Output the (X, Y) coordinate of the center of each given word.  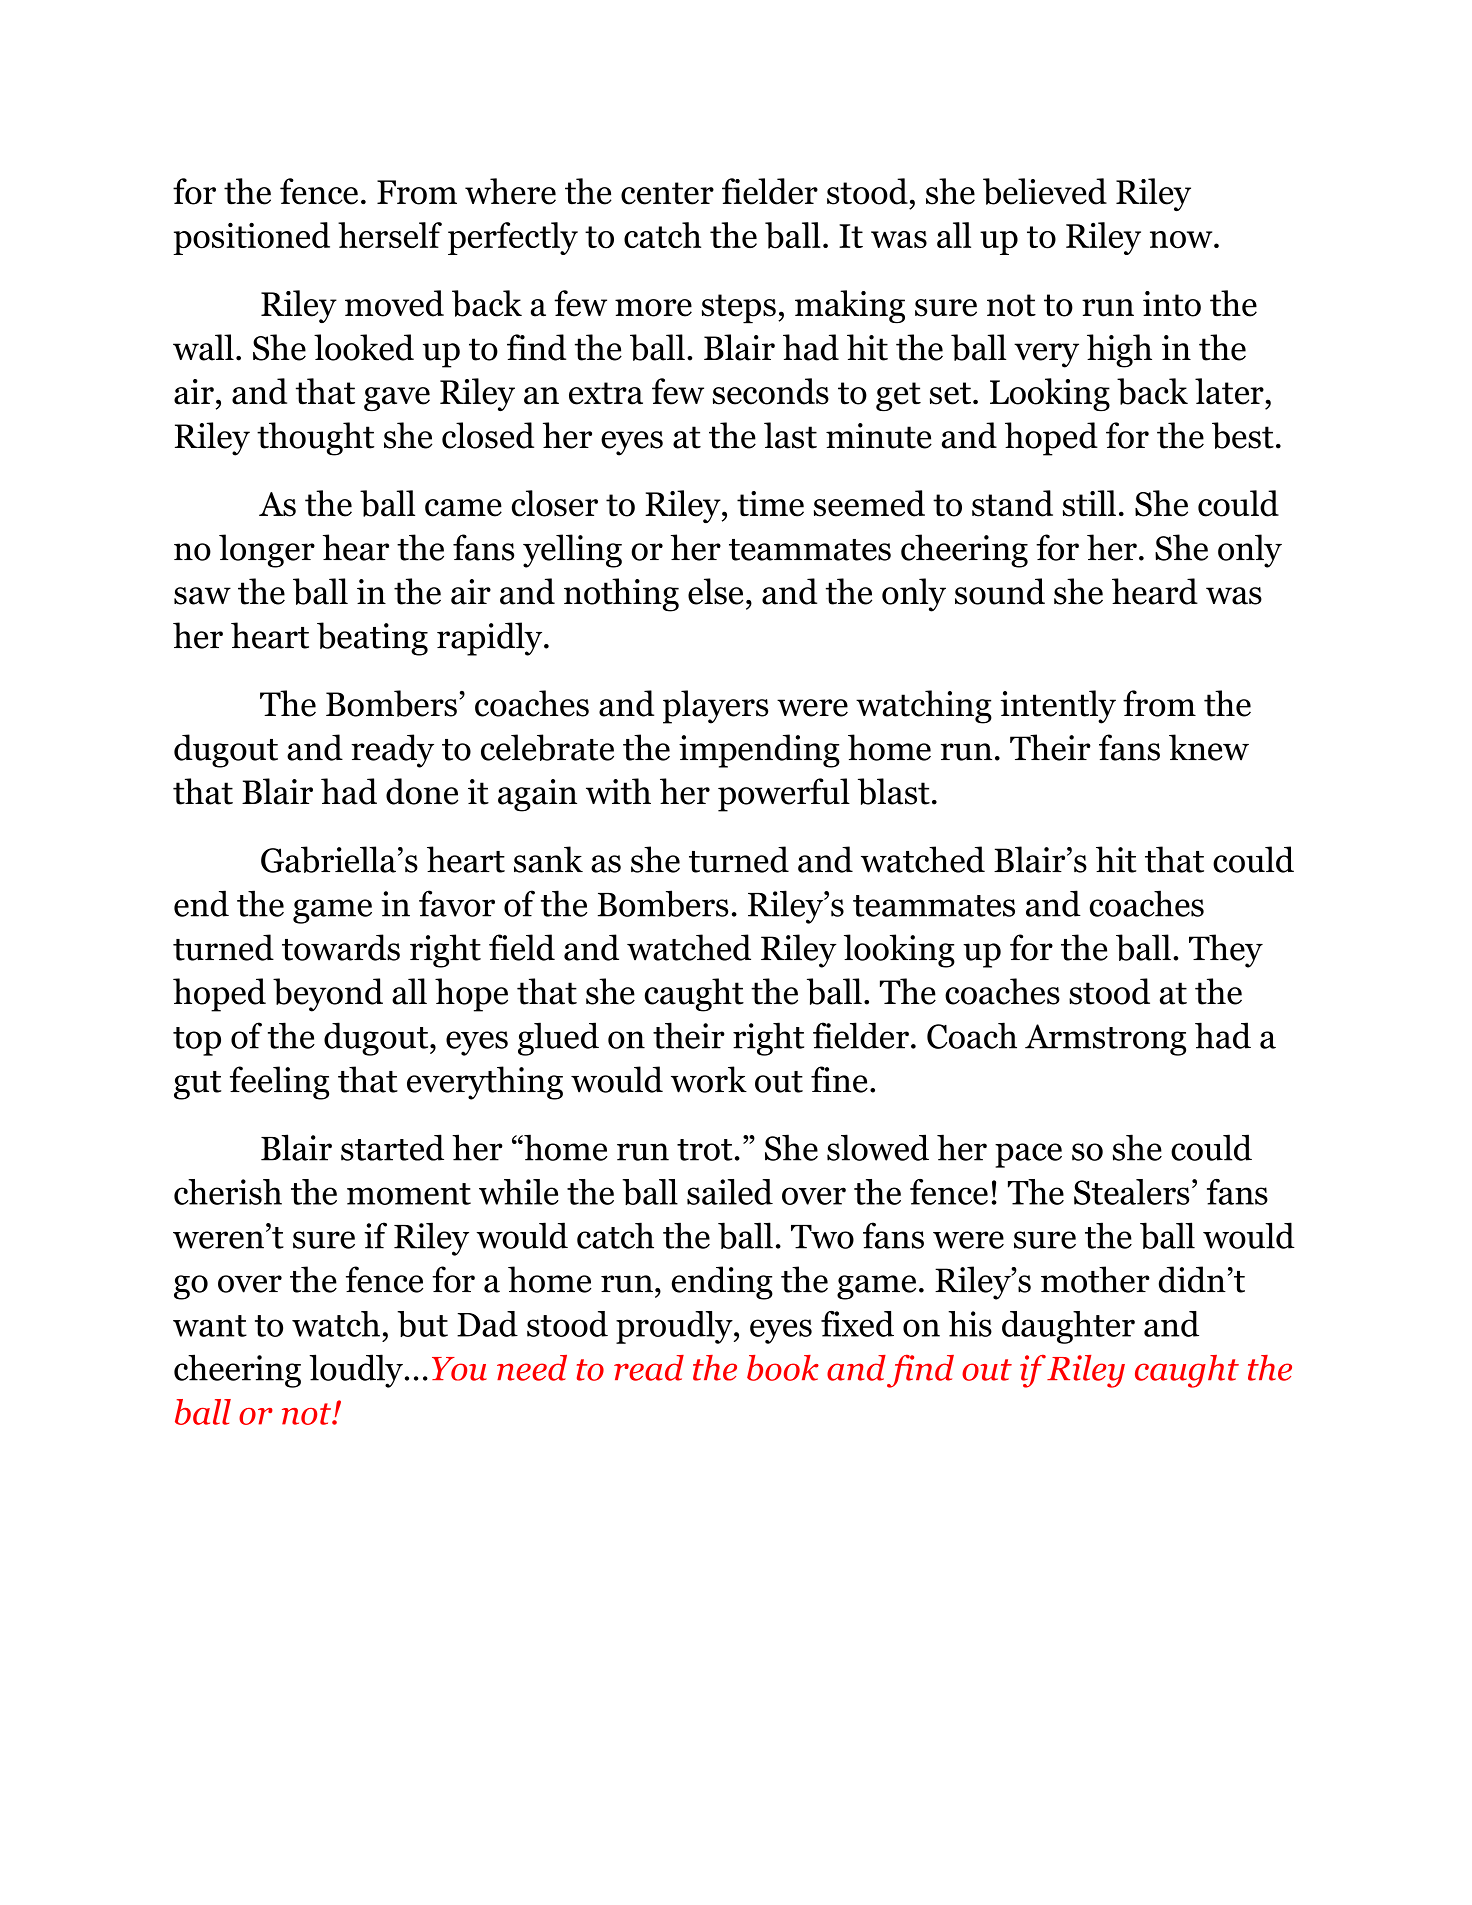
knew (1209, 747)
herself (390, 235)
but (422, 1324)
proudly (675, 1327)
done (422, 791)
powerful (784, 795)
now (1182, 240)
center (667, 193)
